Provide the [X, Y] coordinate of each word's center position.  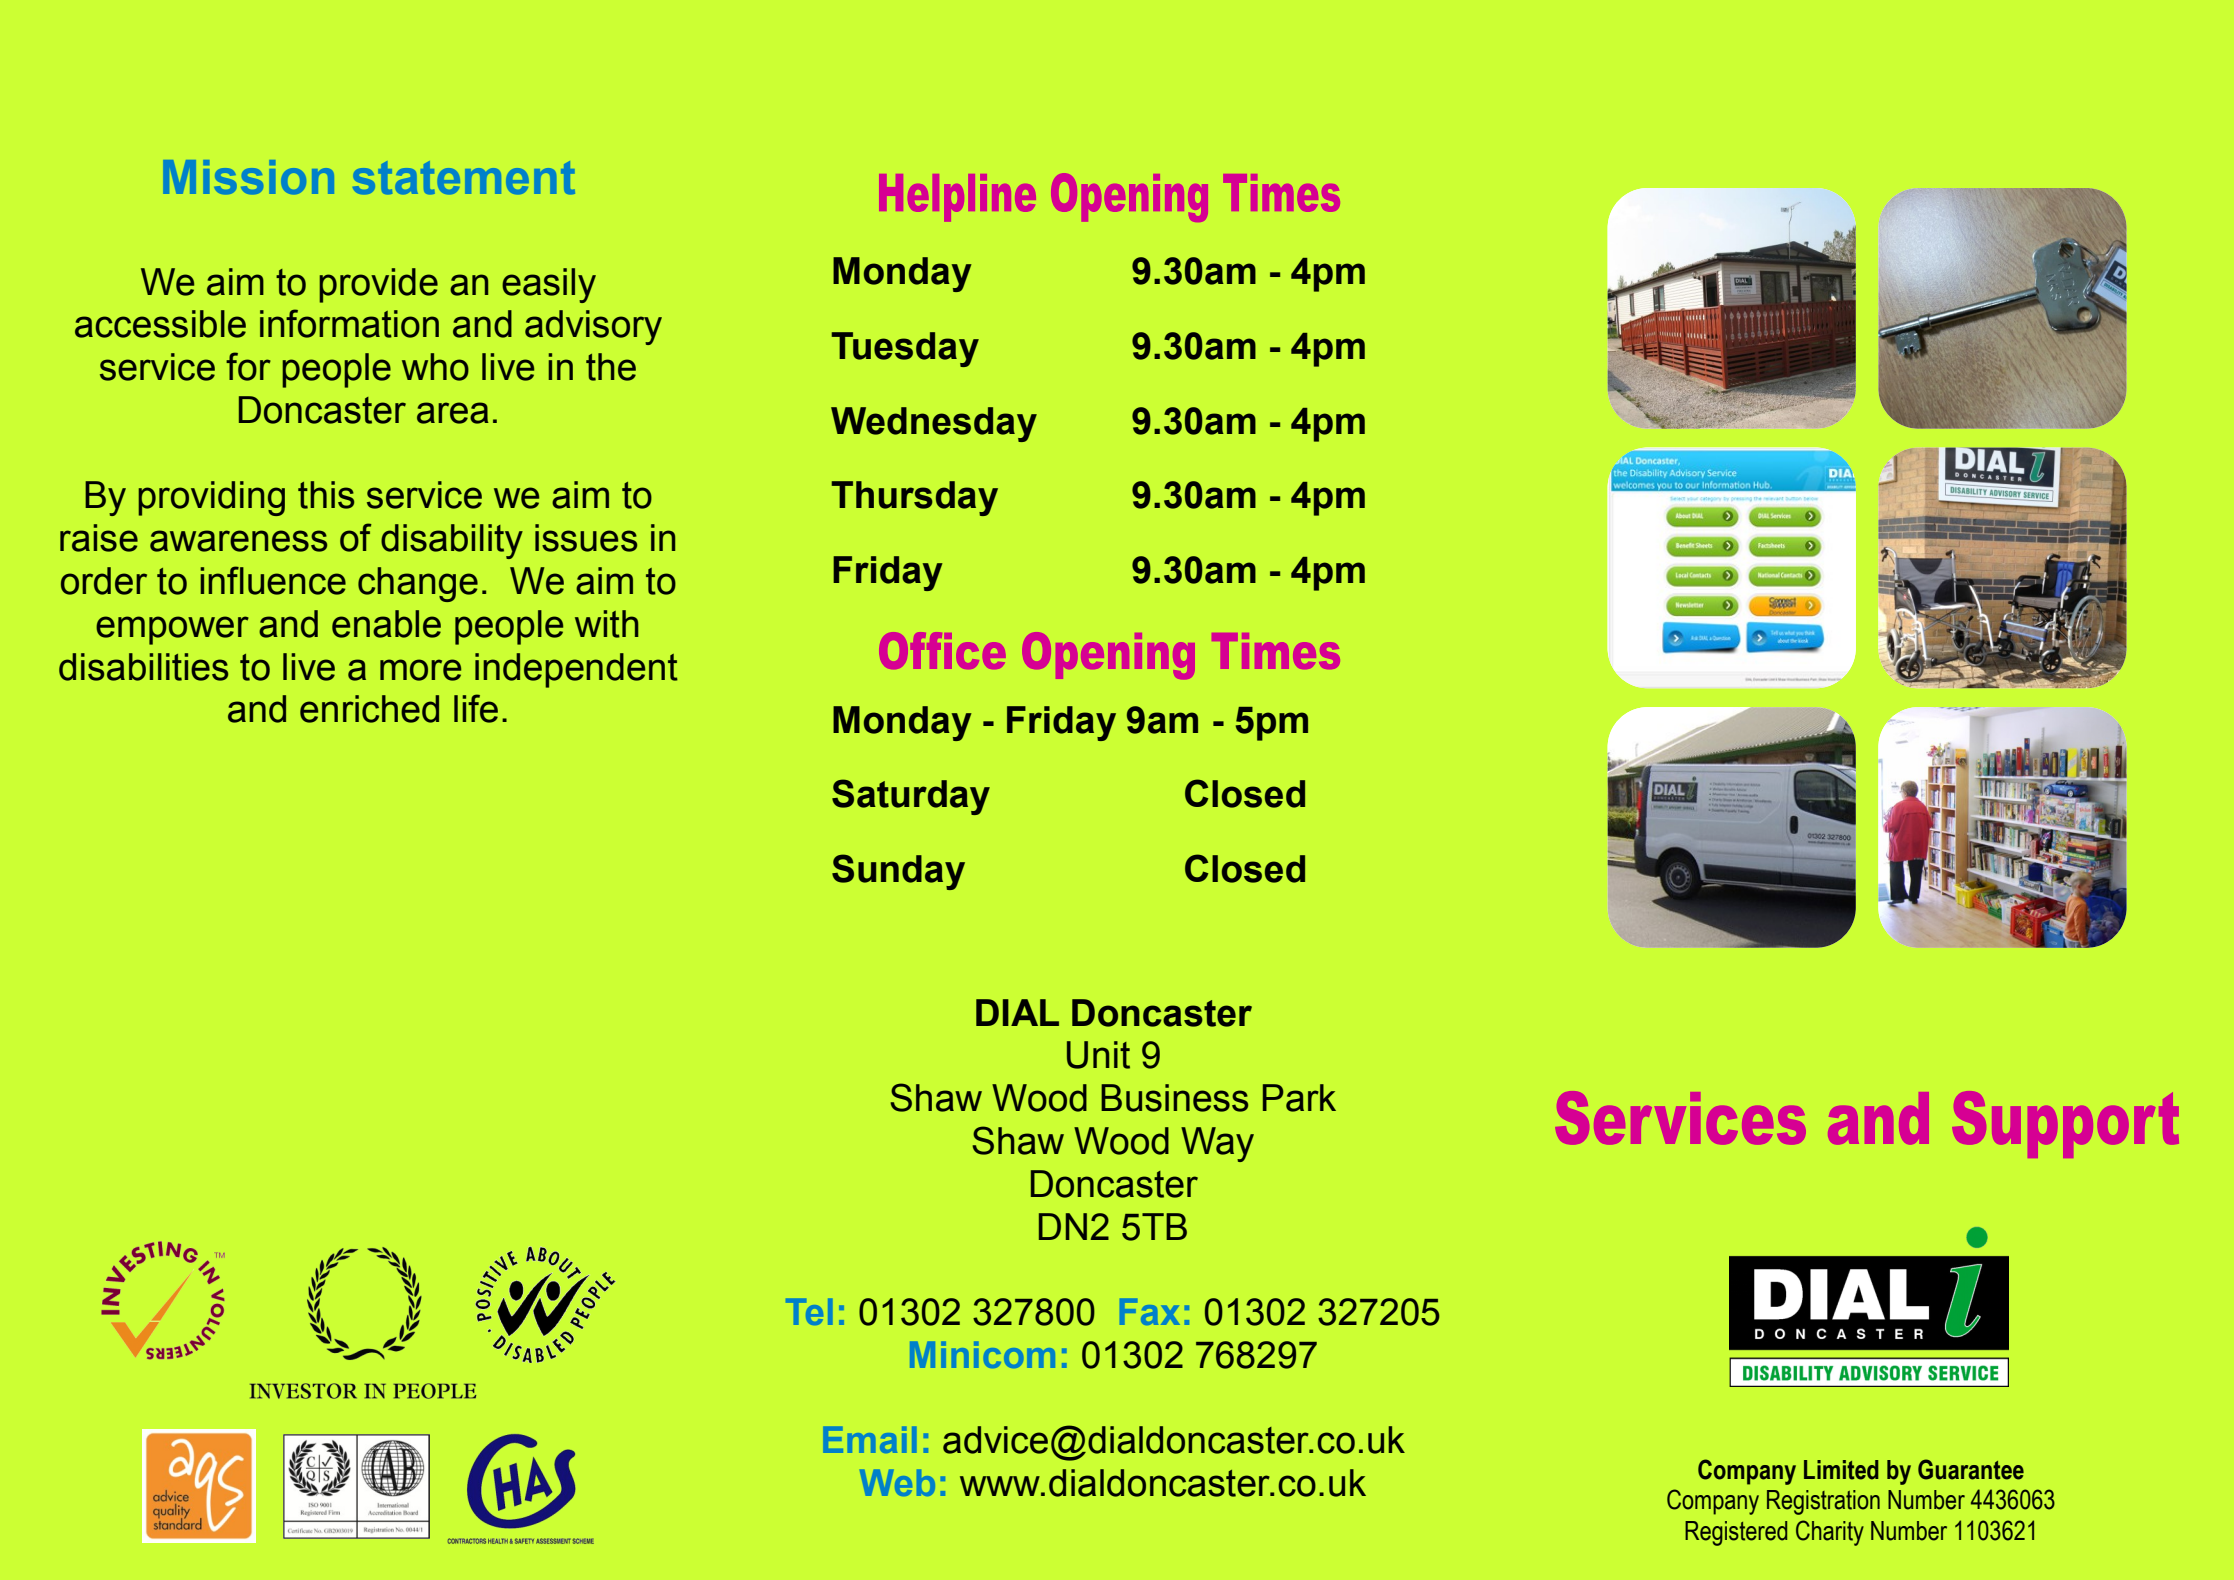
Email [869, 1439]
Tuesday [905, 349]
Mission [248, 177]
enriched [369, 709]
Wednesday [934, 424]
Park [1299, 1098]
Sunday [898, 872]
